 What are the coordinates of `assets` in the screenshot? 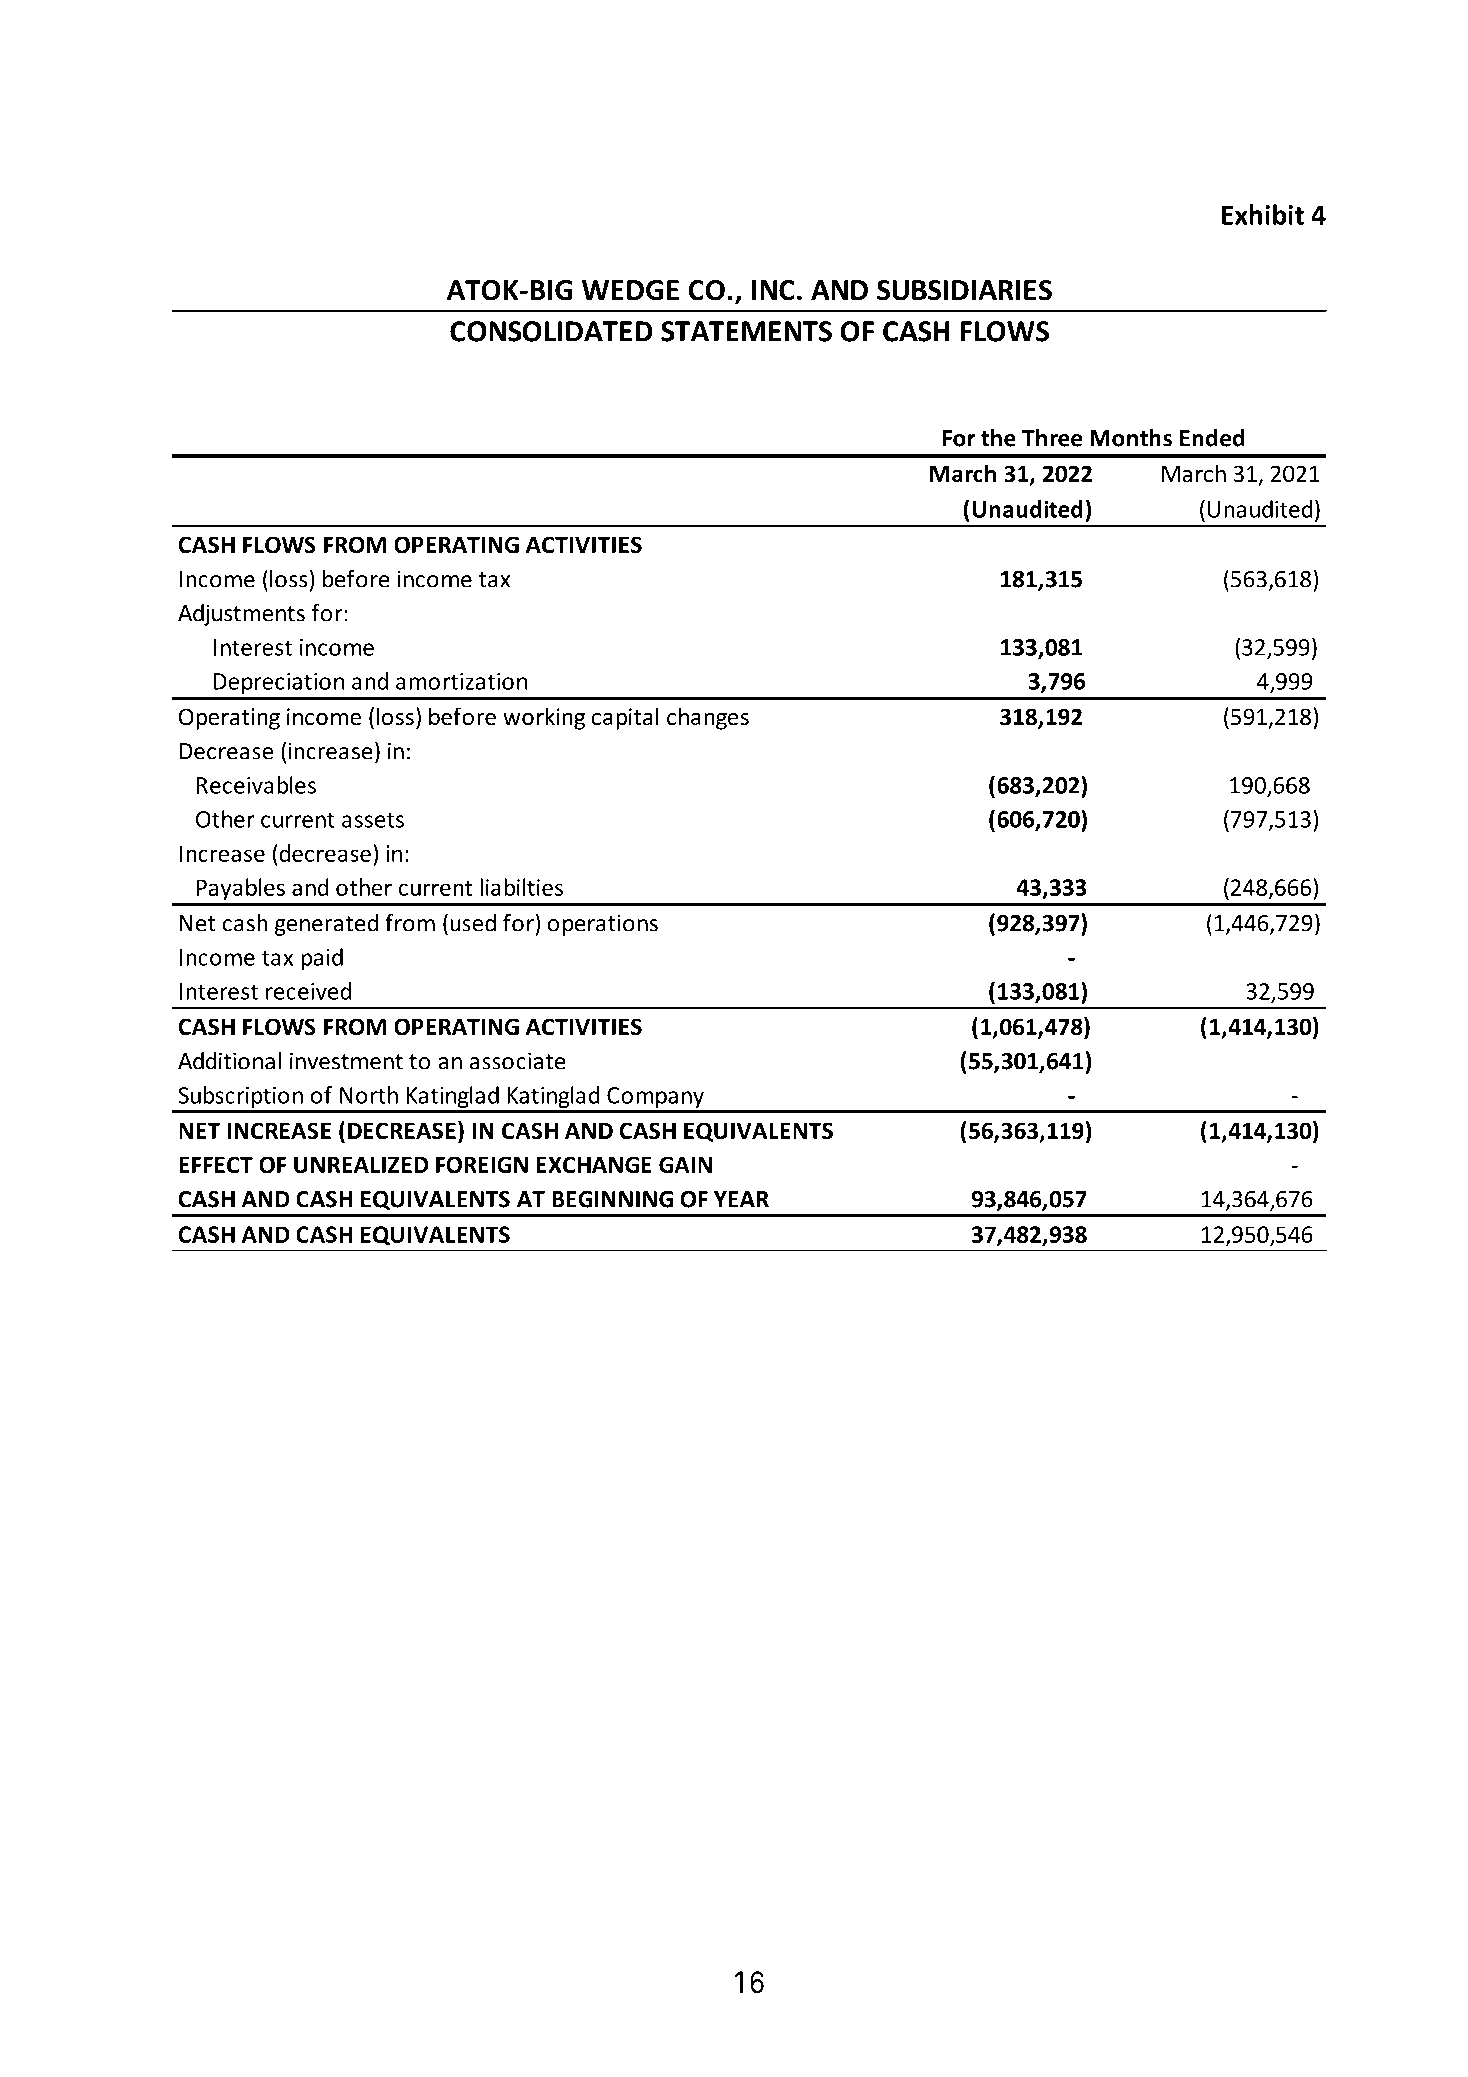 It's located at (373, 820).
